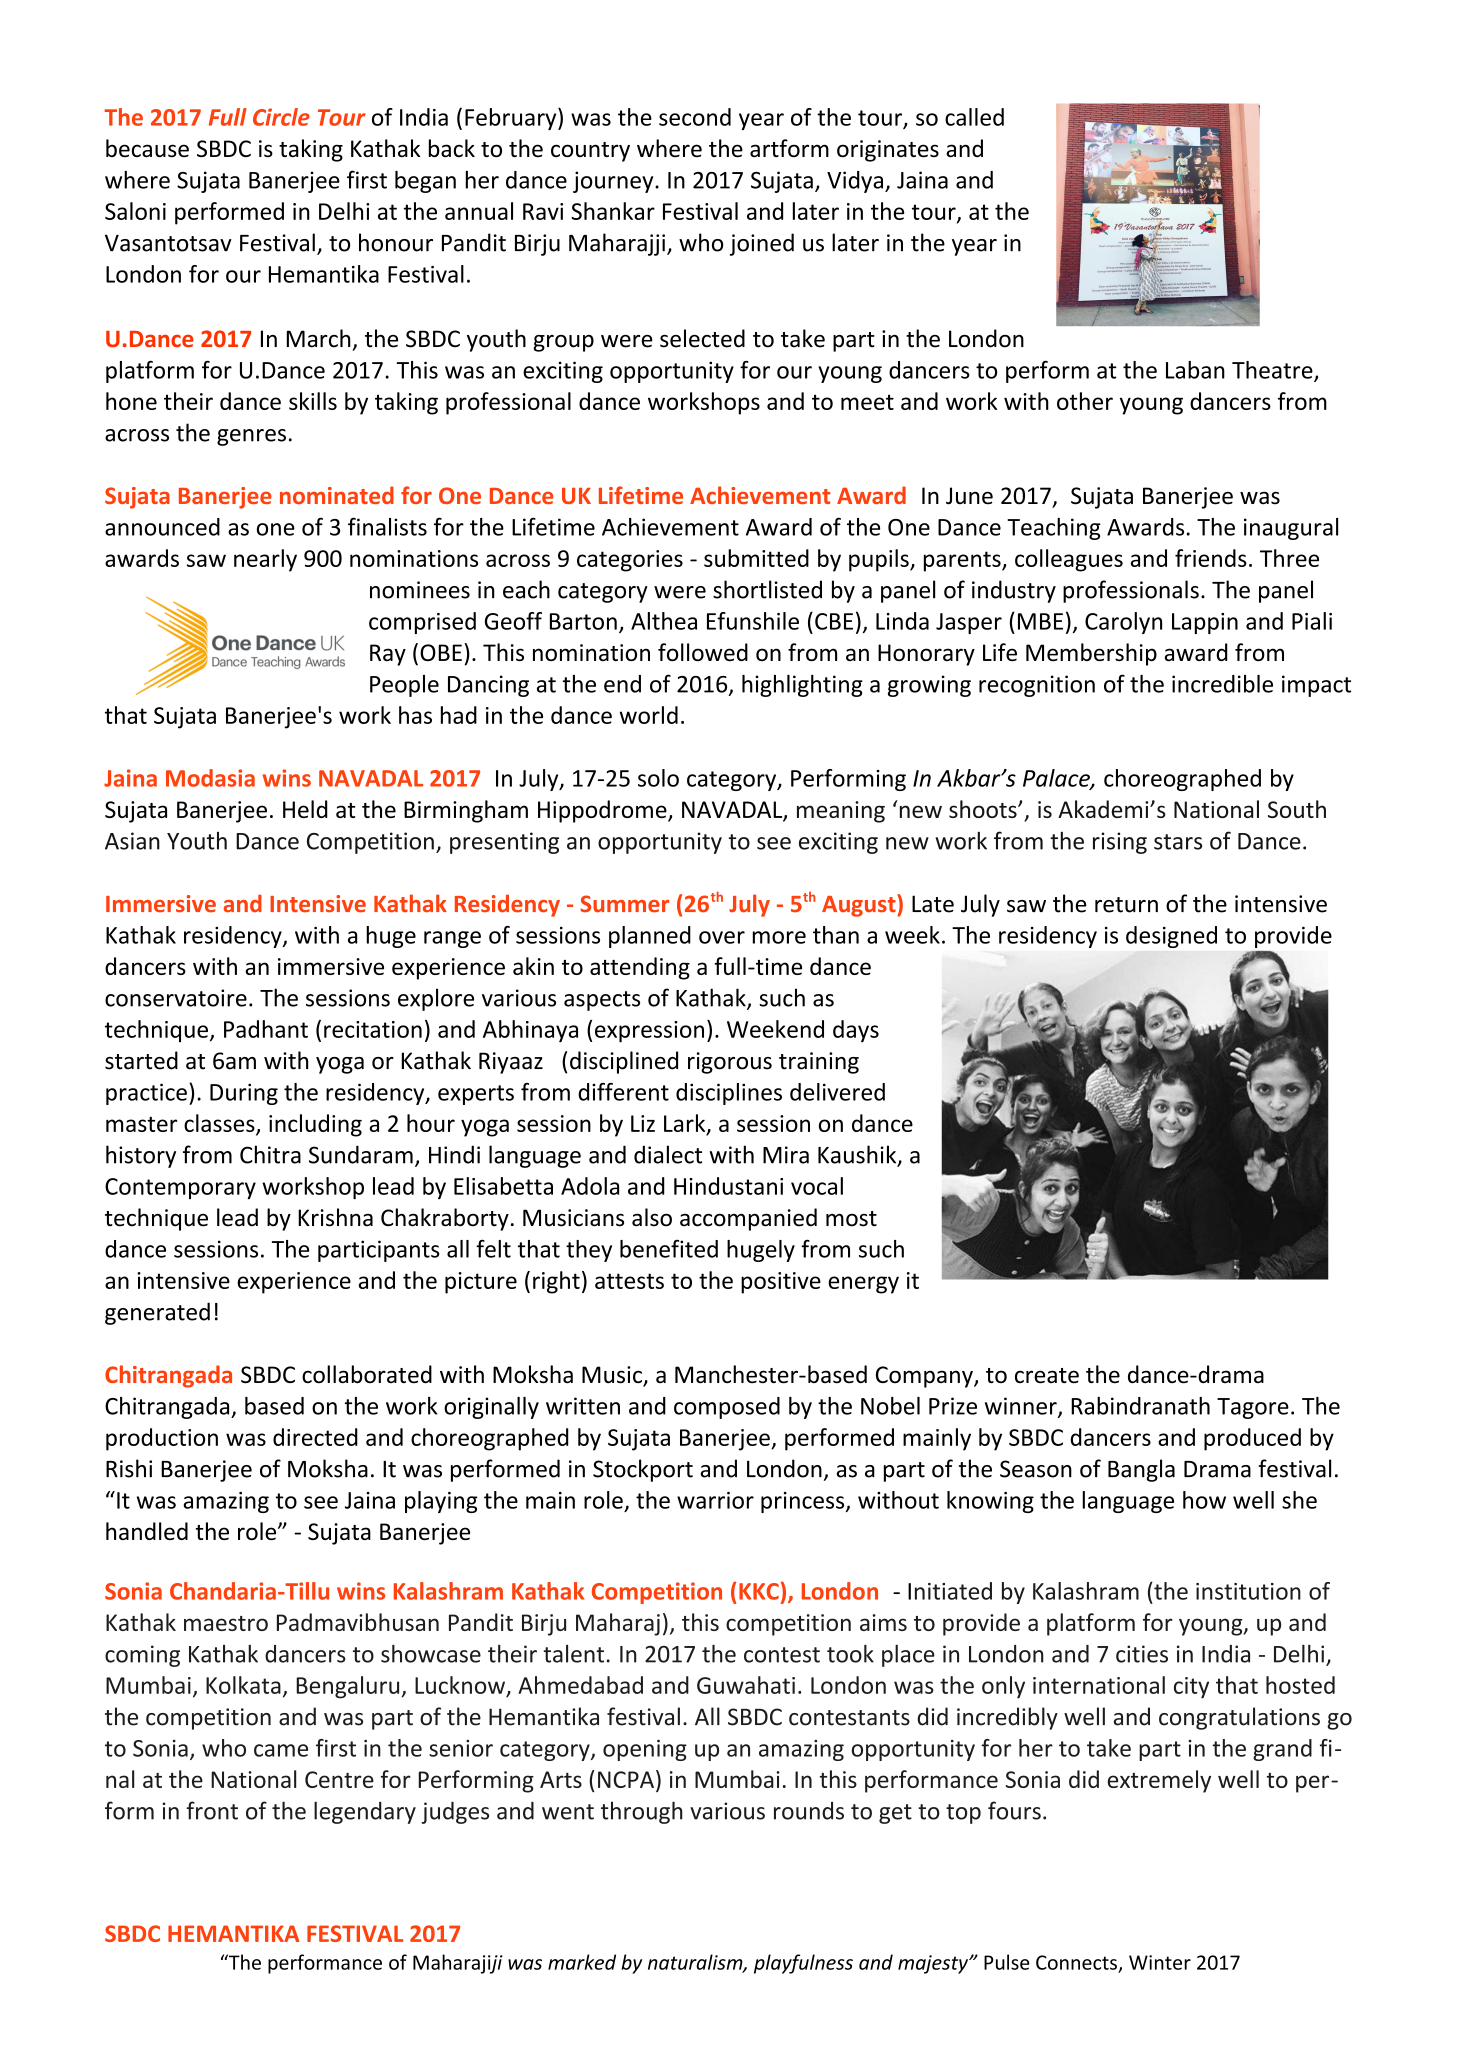 This image has height=2065, width=1459. I want to click on Carolyn, so click(1123, 623).
